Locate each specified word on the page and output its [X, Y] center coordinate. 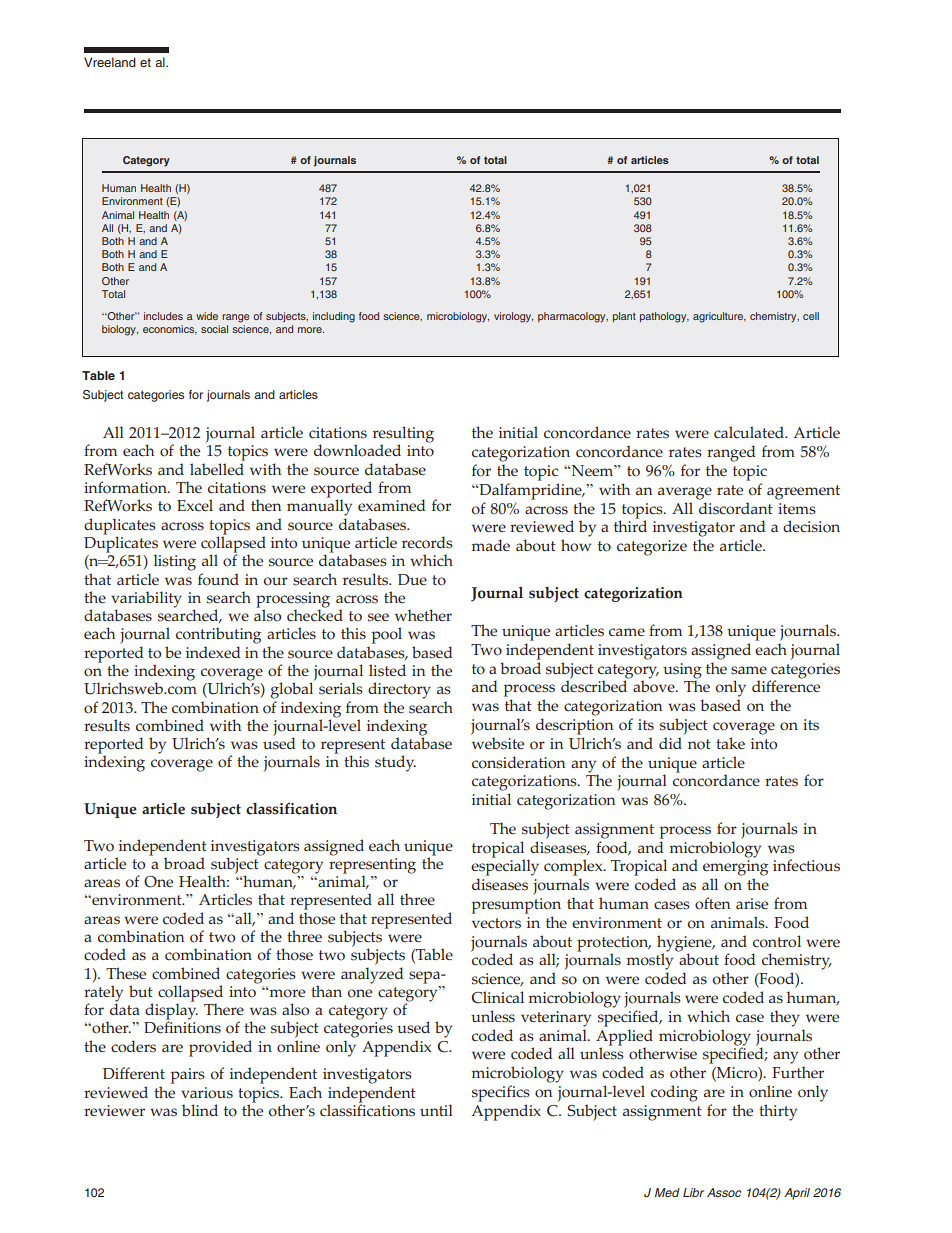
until [436, 1110]
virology [513, 317]
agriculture [719, 317]
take [730, 743]
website [498, 743]
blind [200, 1110]
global [293, 689]
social [214, 329]
